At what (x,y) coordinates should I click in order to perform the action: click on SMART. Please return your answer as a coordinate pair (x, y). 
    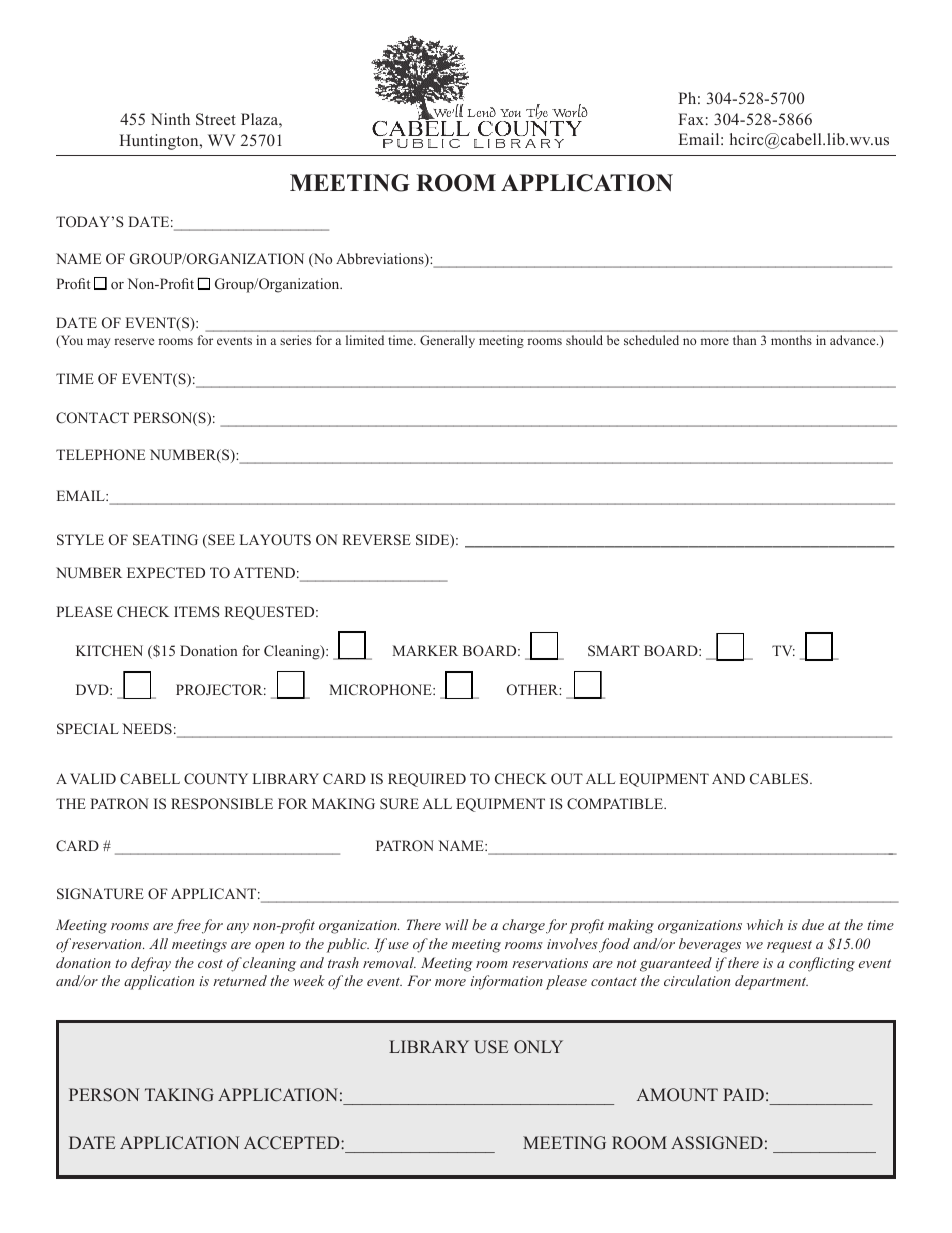
    Looking at the image, I should click on (614, 650).
